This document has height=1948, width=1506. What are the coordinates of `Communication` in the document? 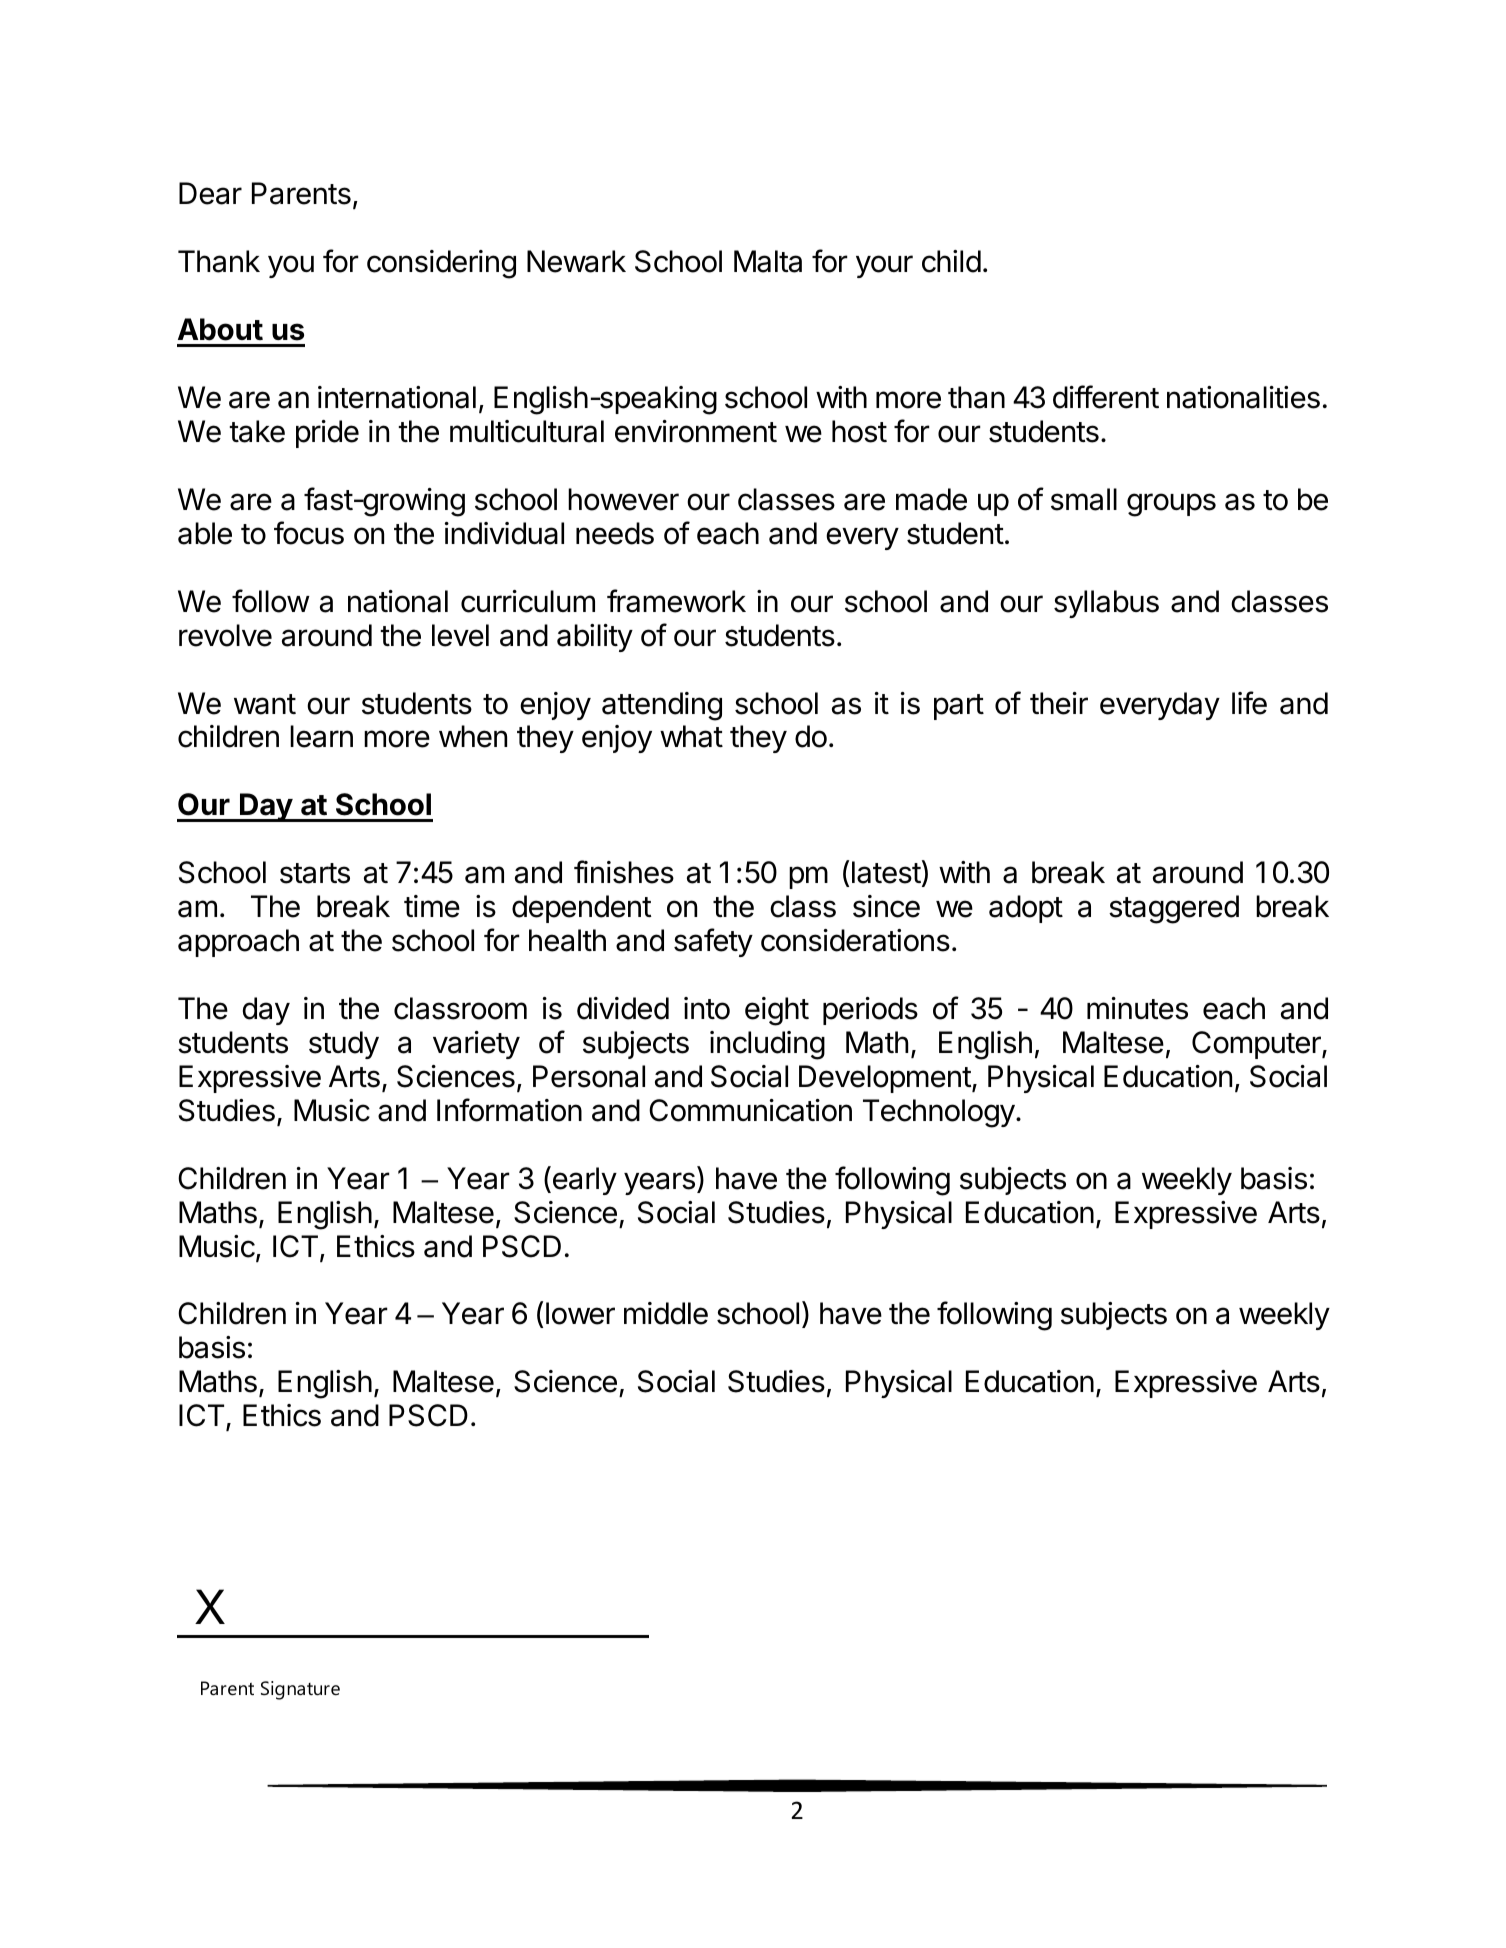 It's located at (750, 1110).
